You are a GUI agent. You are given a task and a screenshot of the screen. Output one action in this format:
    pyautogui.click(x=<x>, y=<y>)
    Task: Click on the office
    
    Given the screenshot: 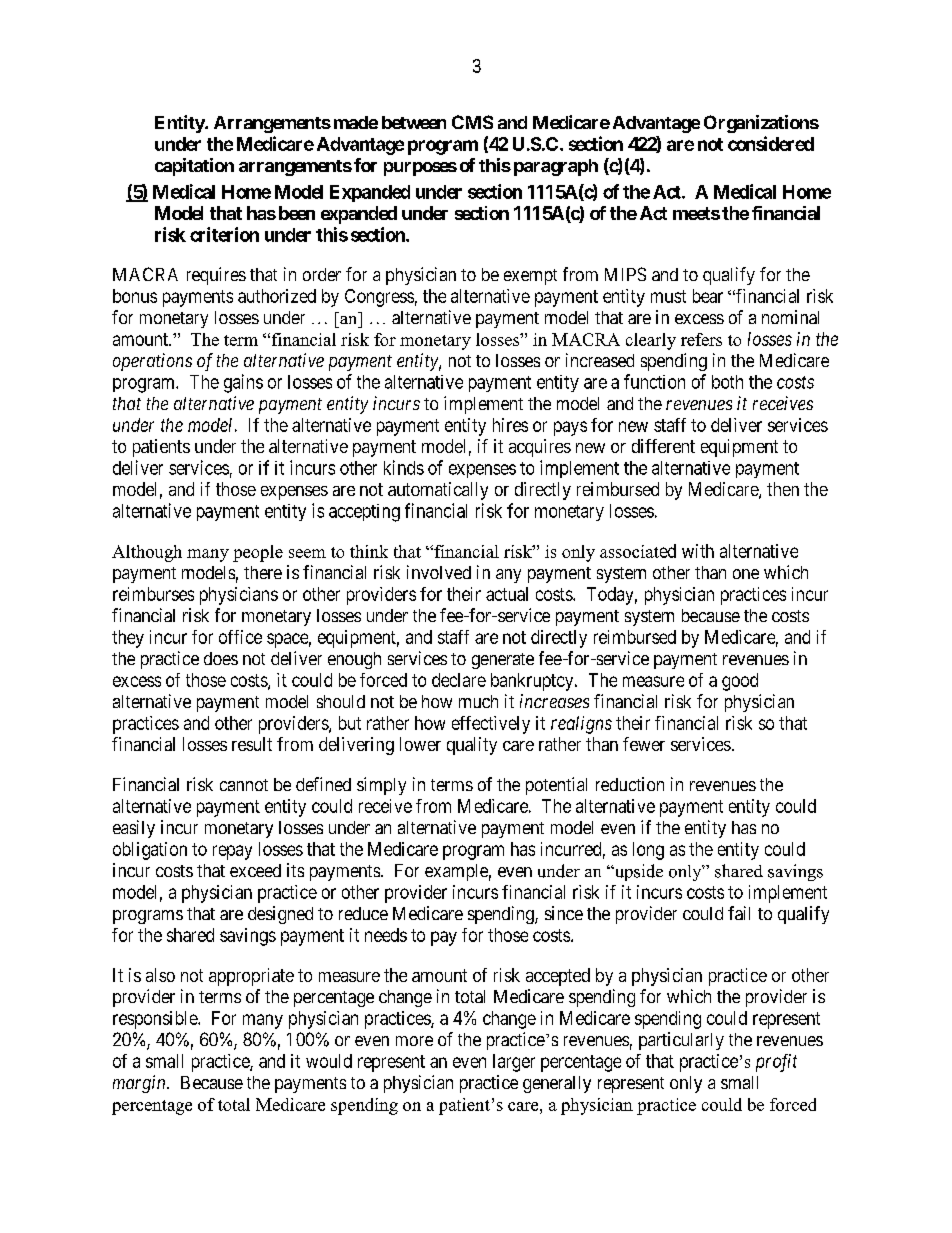 What is the action you would take?
    pyautogui.click(x=240, y=637)
